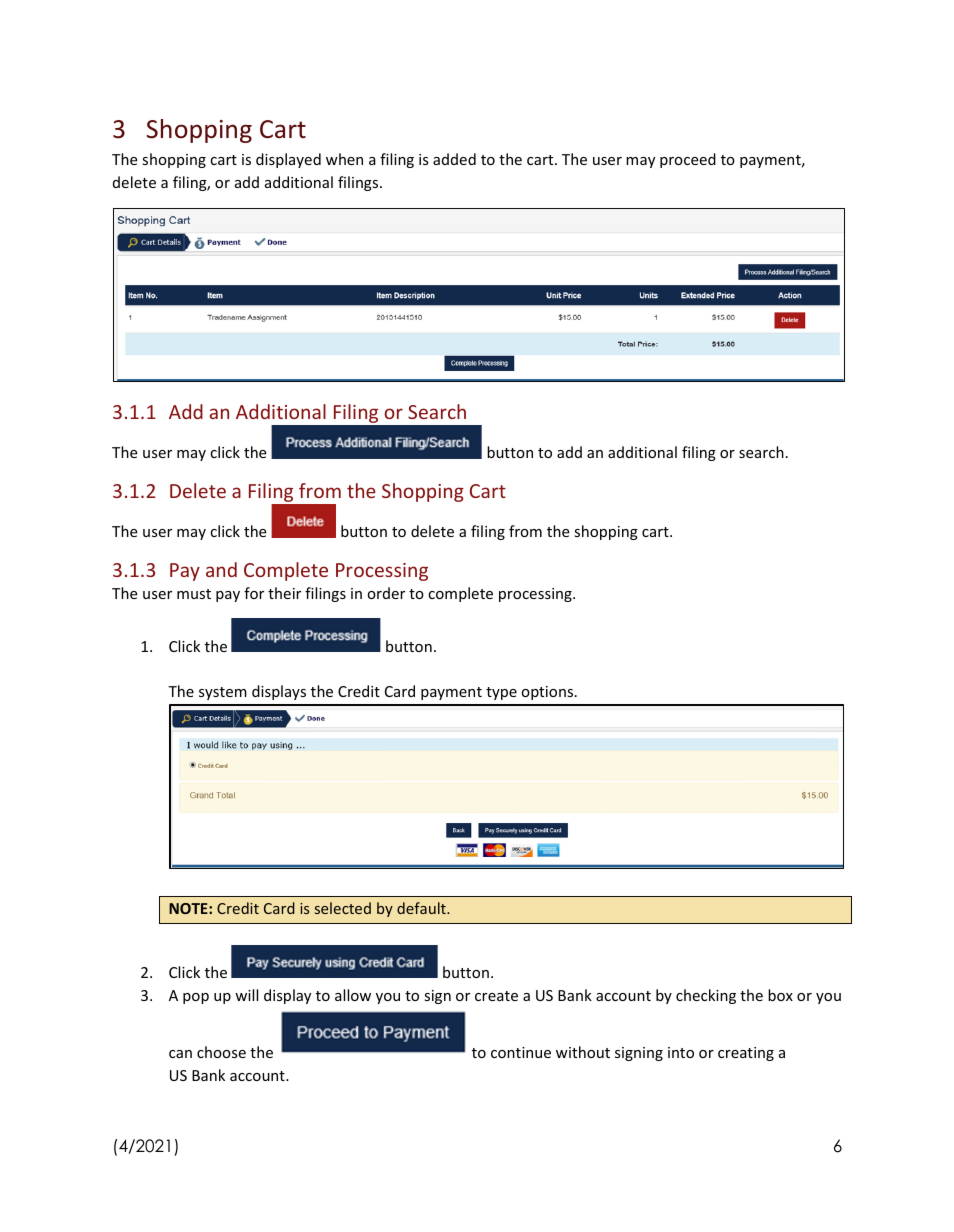  I want to click on type, so click(501, 693).
